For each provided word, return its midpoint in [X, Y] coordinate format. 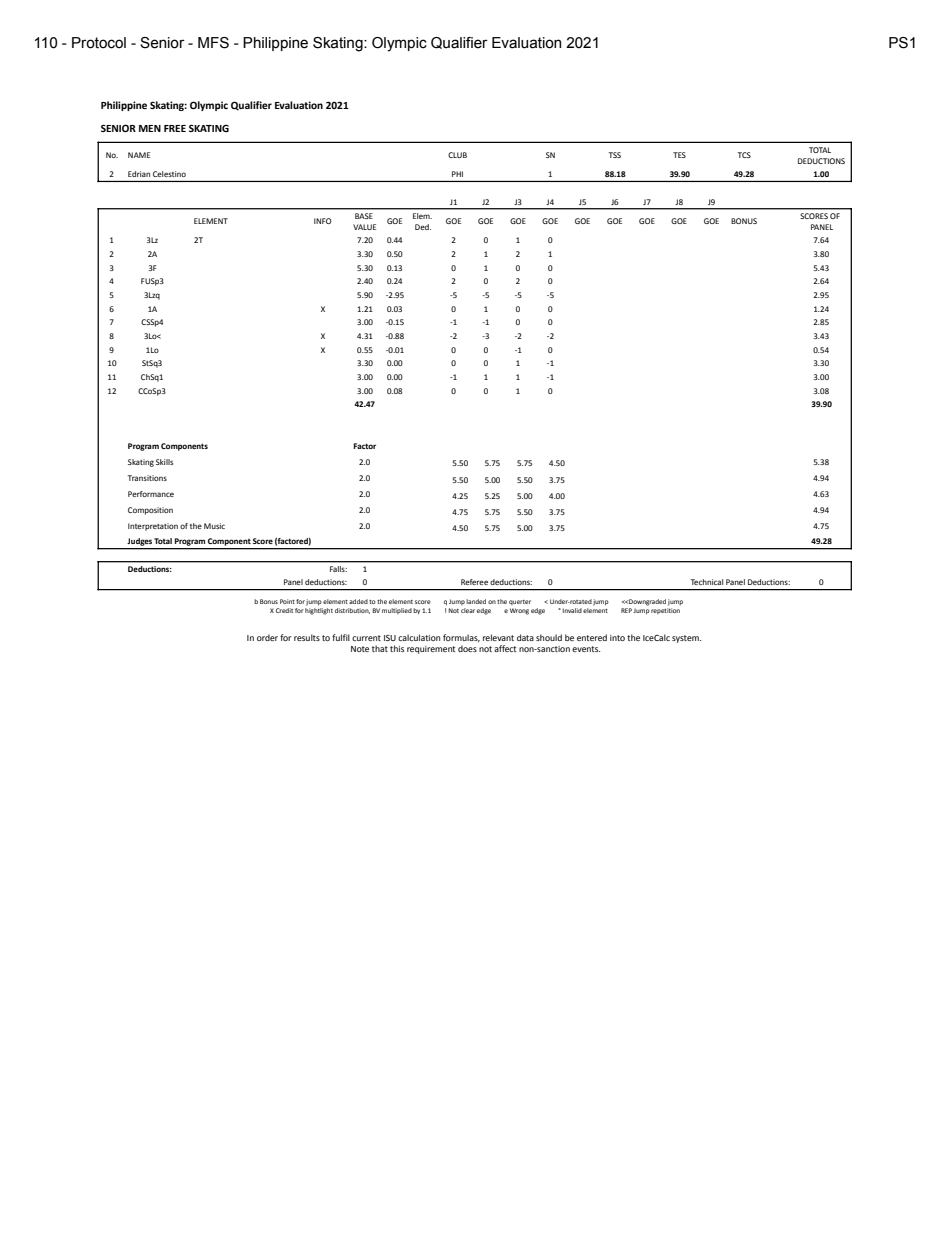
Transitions [147, 478]
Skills [164, 462]
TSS [615, 155]
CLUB [457, 155]
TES [679, 155]
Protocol [99, 43]
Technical [707, 582]
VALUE [364, 227]
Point [287, 601]
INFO [323, 221]
